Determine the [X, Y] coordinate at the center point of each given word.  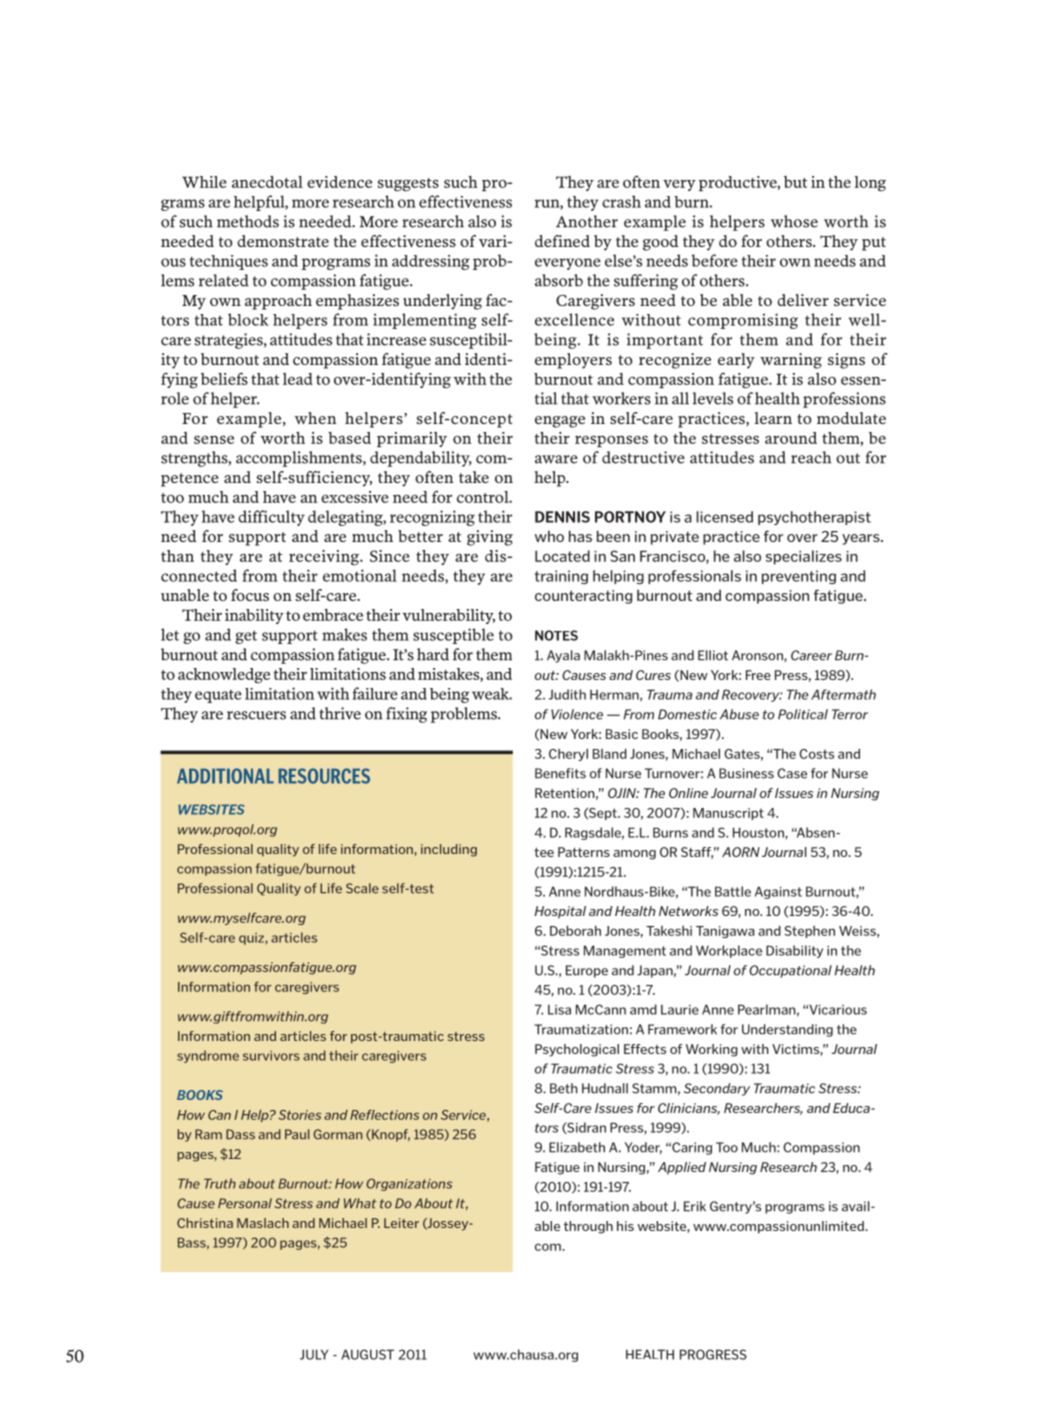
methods [248, 221]
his [625, 1226]
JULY [314, 1354]
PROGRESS [713, 1354]
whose [794, 221]
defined [562, 241]
